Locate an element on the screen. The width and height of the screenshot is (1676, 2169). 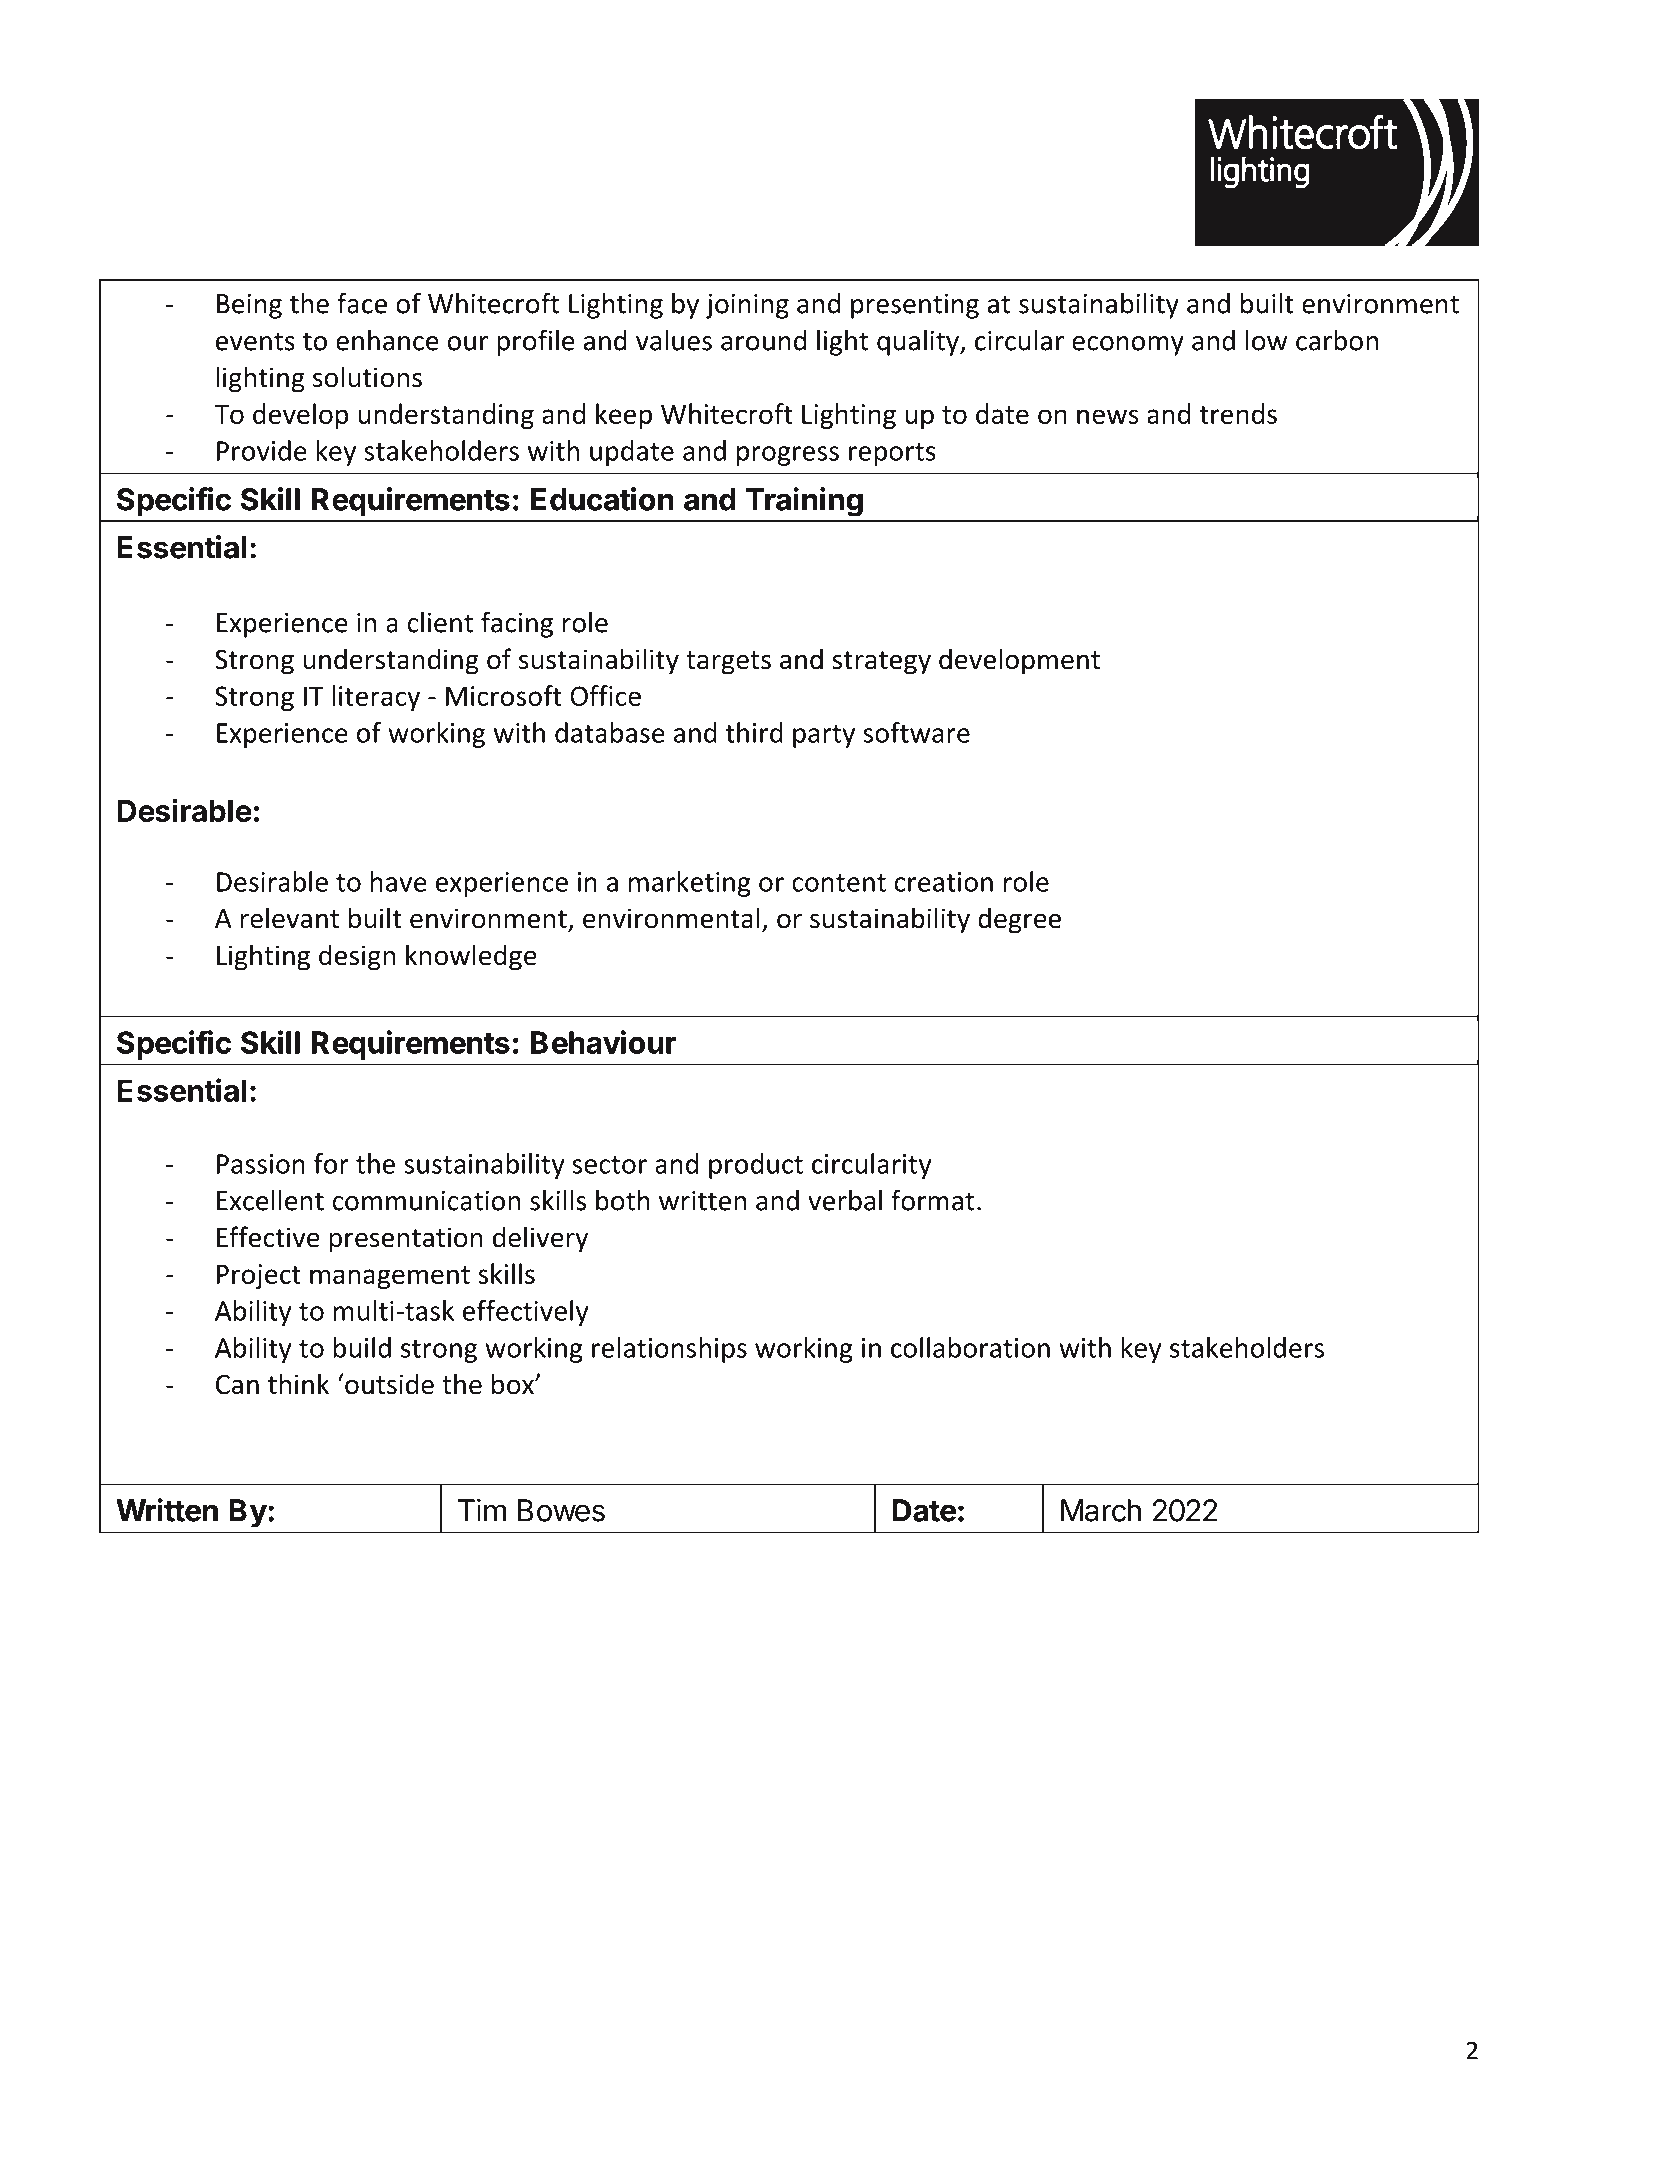
low is located at coordinates (1266, 340).
